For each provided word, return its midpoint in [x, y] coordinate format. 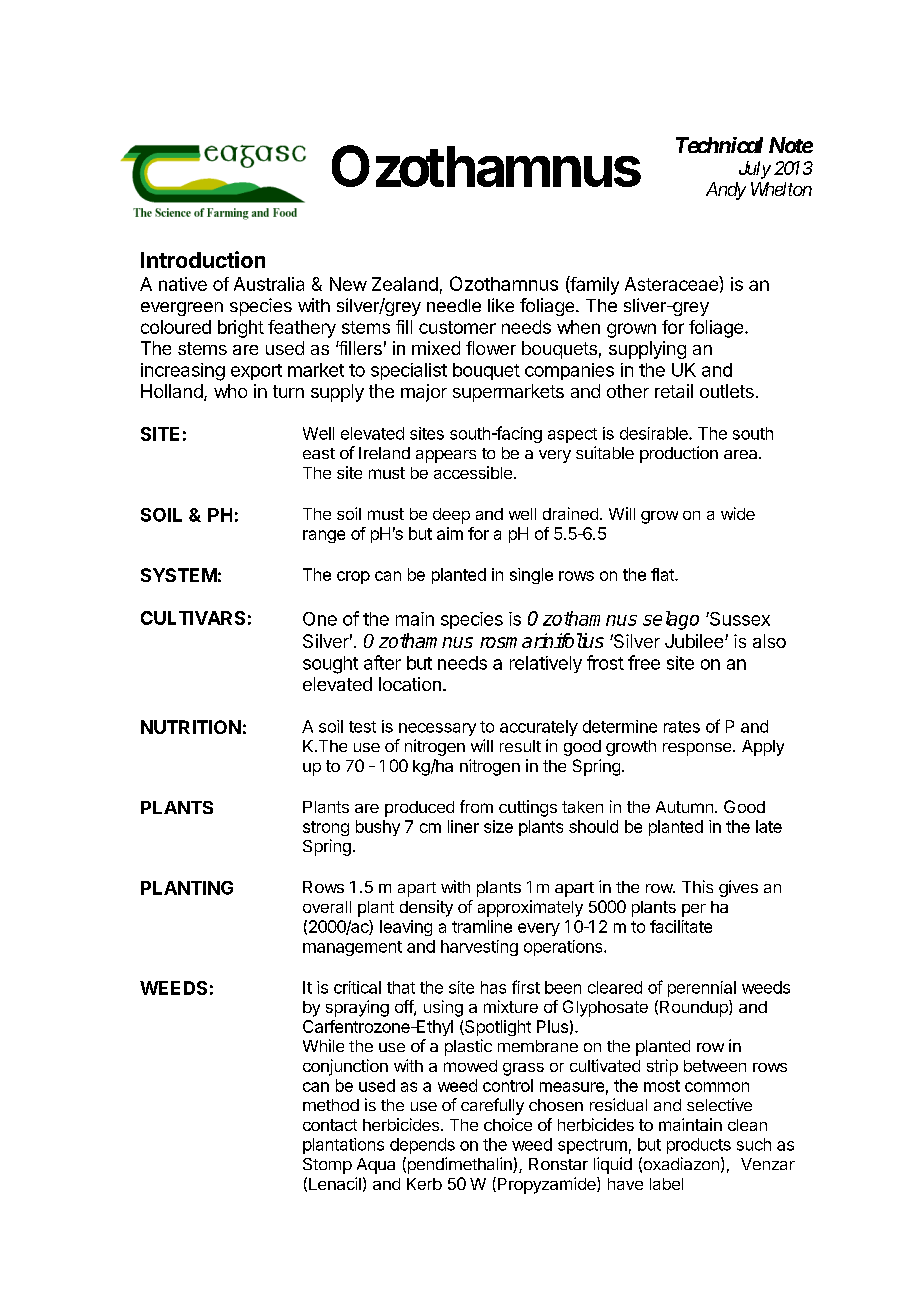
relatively [546, 664]
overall [327, 907]
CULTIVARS [193, 618]
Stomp [327, 1166]
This [697, 886]
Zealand [405, 284]
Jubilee [695, 641]
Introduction [203, 259]
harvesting [479, 948]
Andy [726, 191]
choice [508, 1124]
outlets [727, 391]
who [230, 391]
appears [446, 456]
